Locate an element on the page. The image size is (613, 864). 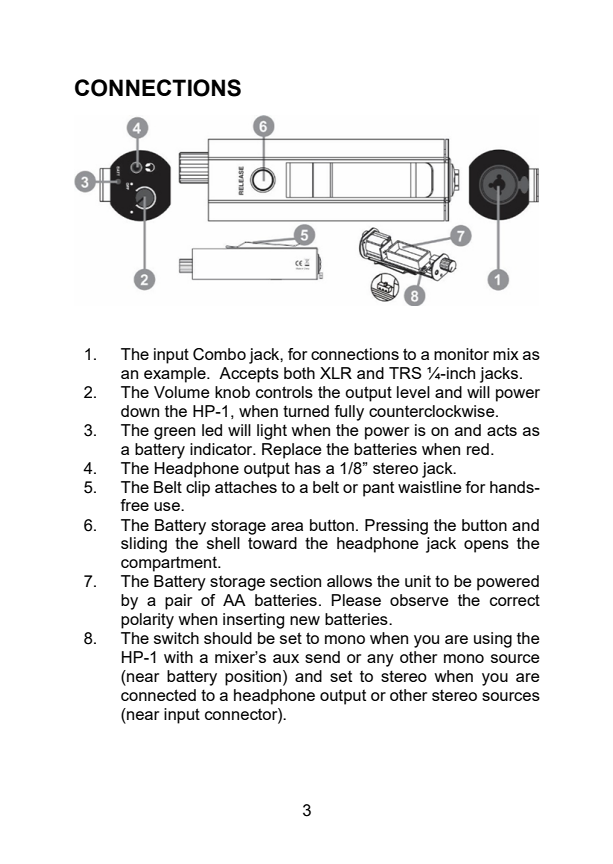
monitor is located at coordinates (461, 354).
